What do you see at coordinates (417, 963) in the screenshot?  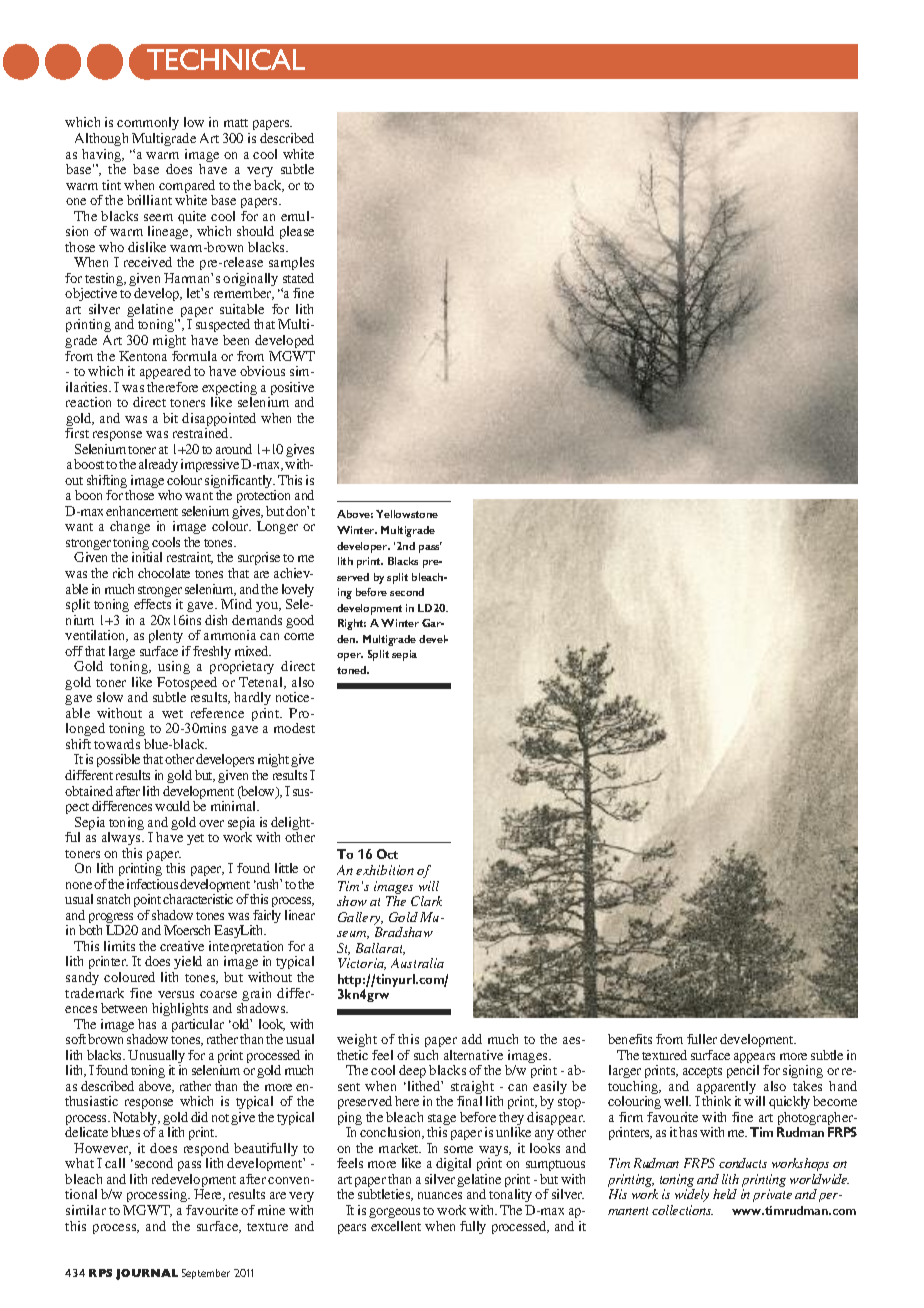 I see `Australia` at bounding box center [417, 963].
